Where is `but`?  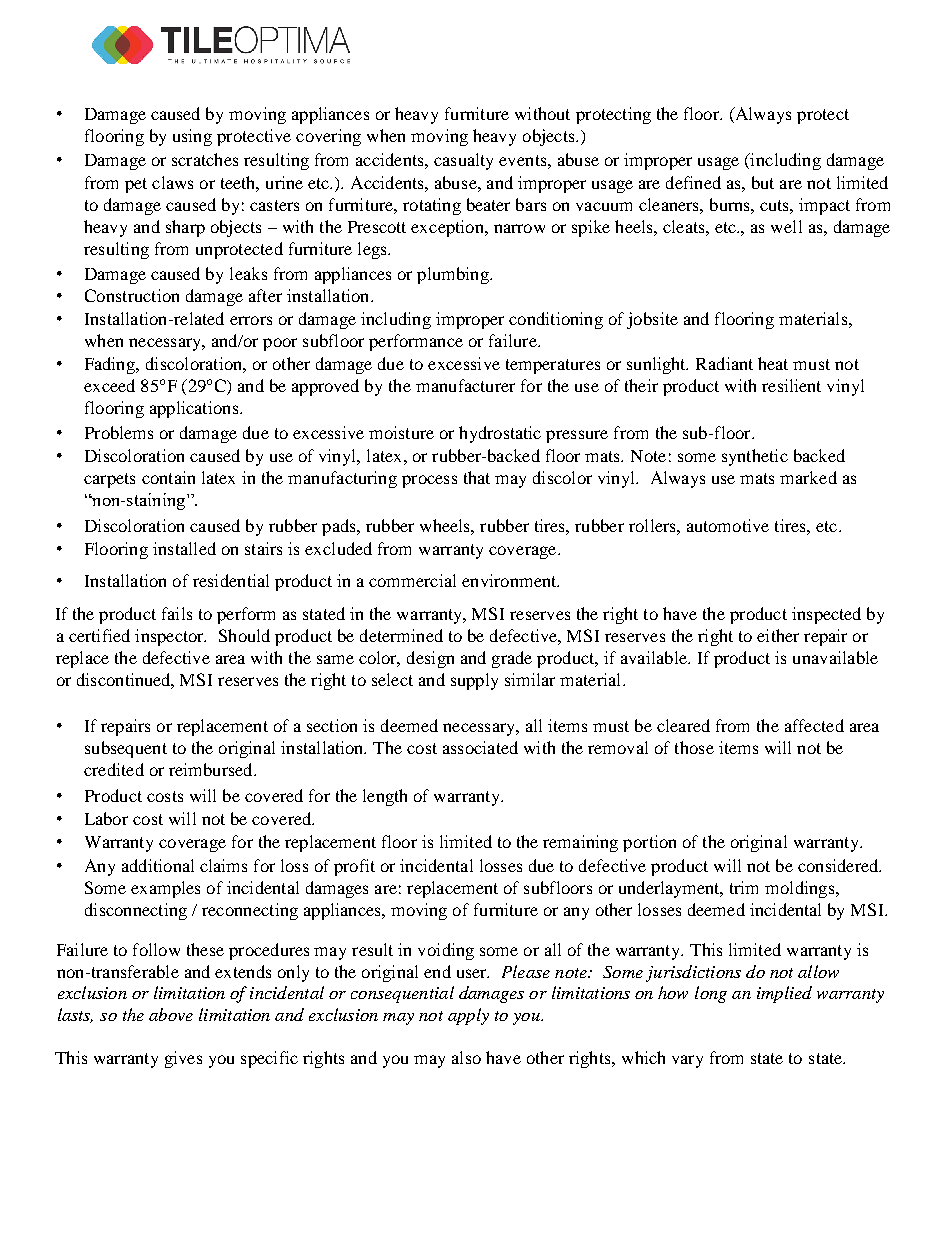
but is located at coordinates (763, 182).
